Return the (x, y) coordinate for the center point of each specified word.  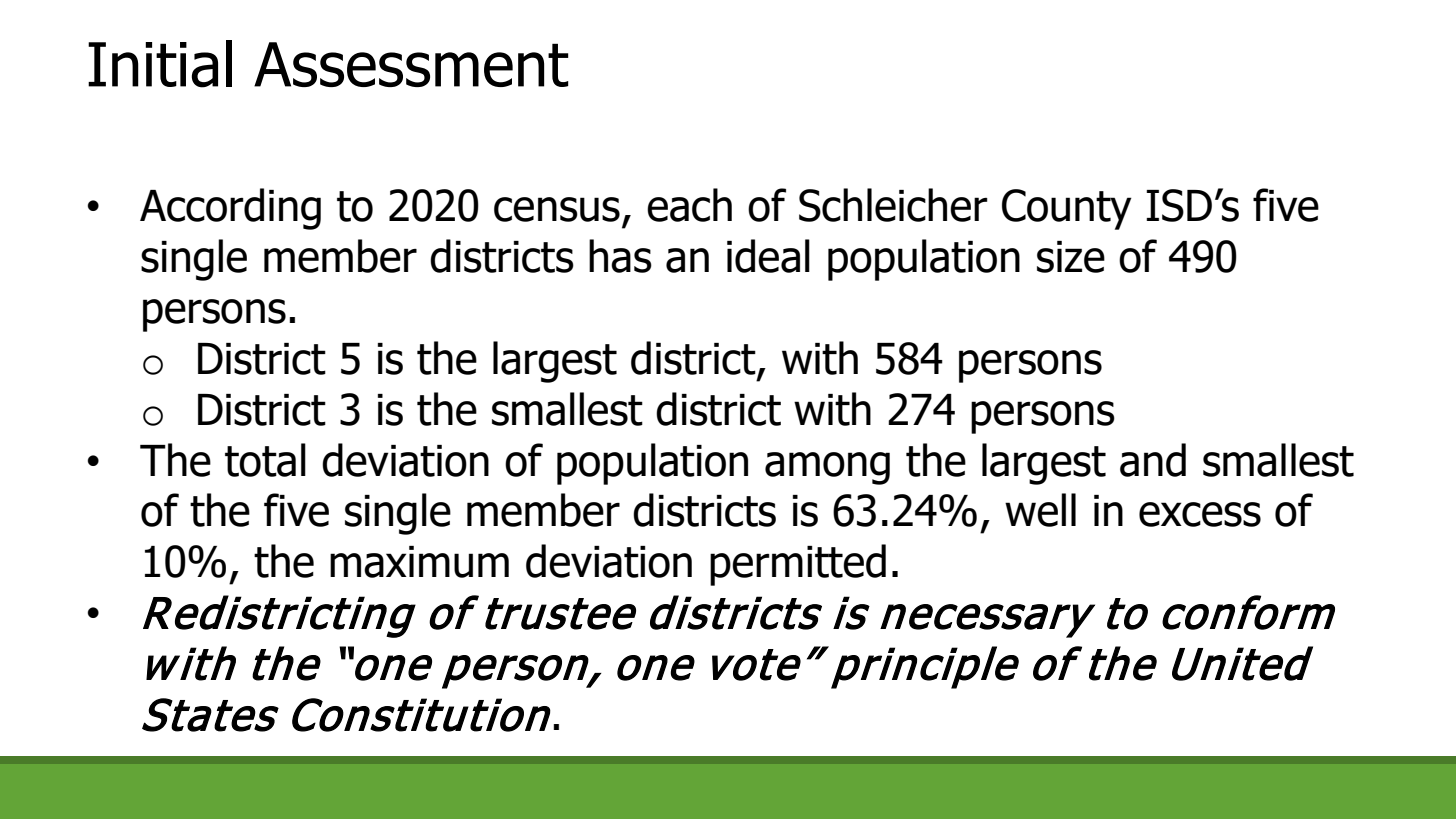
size (1071, 257)
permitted (798, 565)
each (689, 205)
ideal (768, 256)
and (1153, 460)
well (1040, 510)
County (1067, 209)
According (230, 209)
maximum (419, 562)
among (827, 468)
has (620, 256)
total (265, 460)
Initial (160, 64)
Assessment (411, 64)
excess (1200, 514)
